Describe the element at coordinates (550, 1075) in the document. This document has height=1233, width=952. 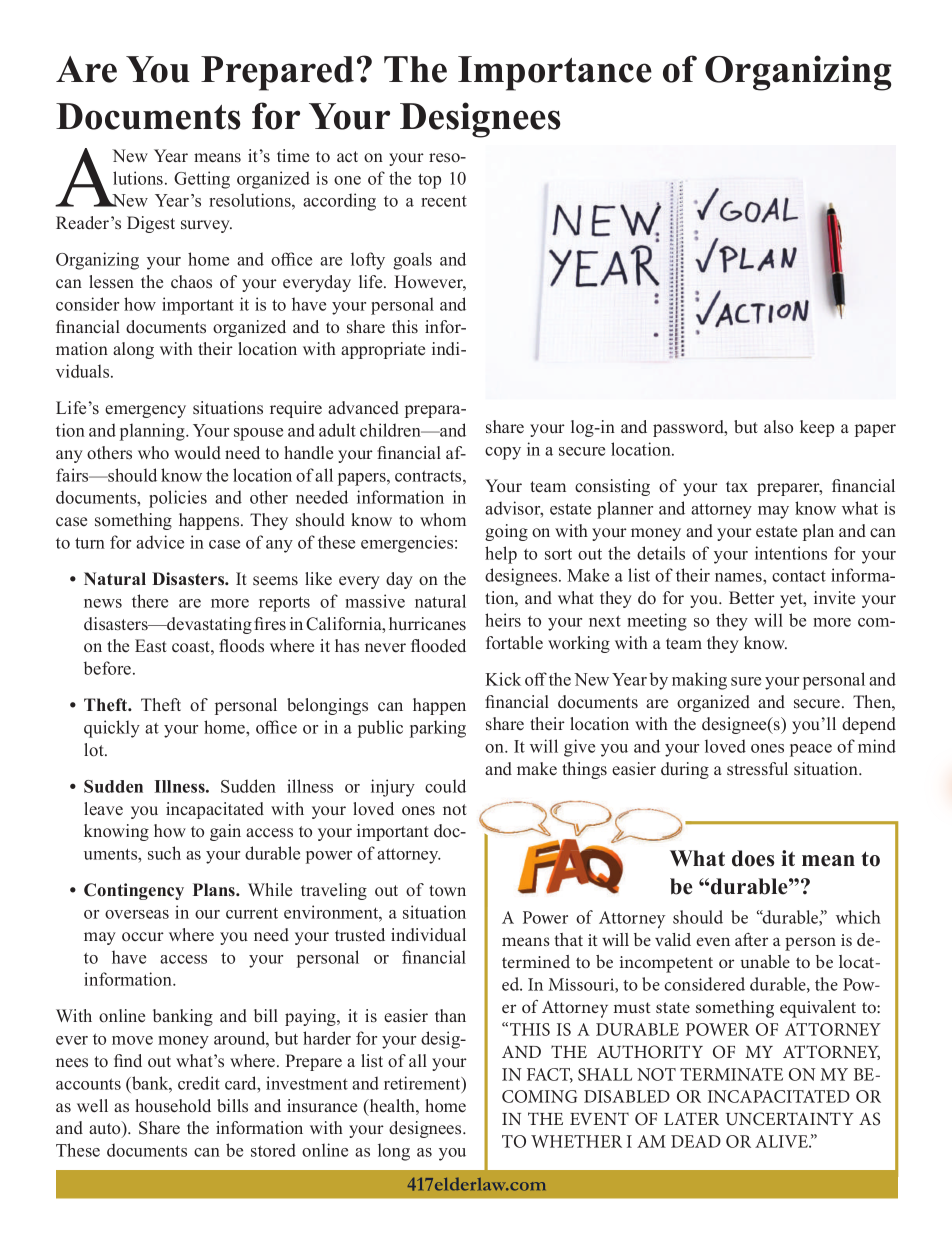
I see `FACT` at that location.
